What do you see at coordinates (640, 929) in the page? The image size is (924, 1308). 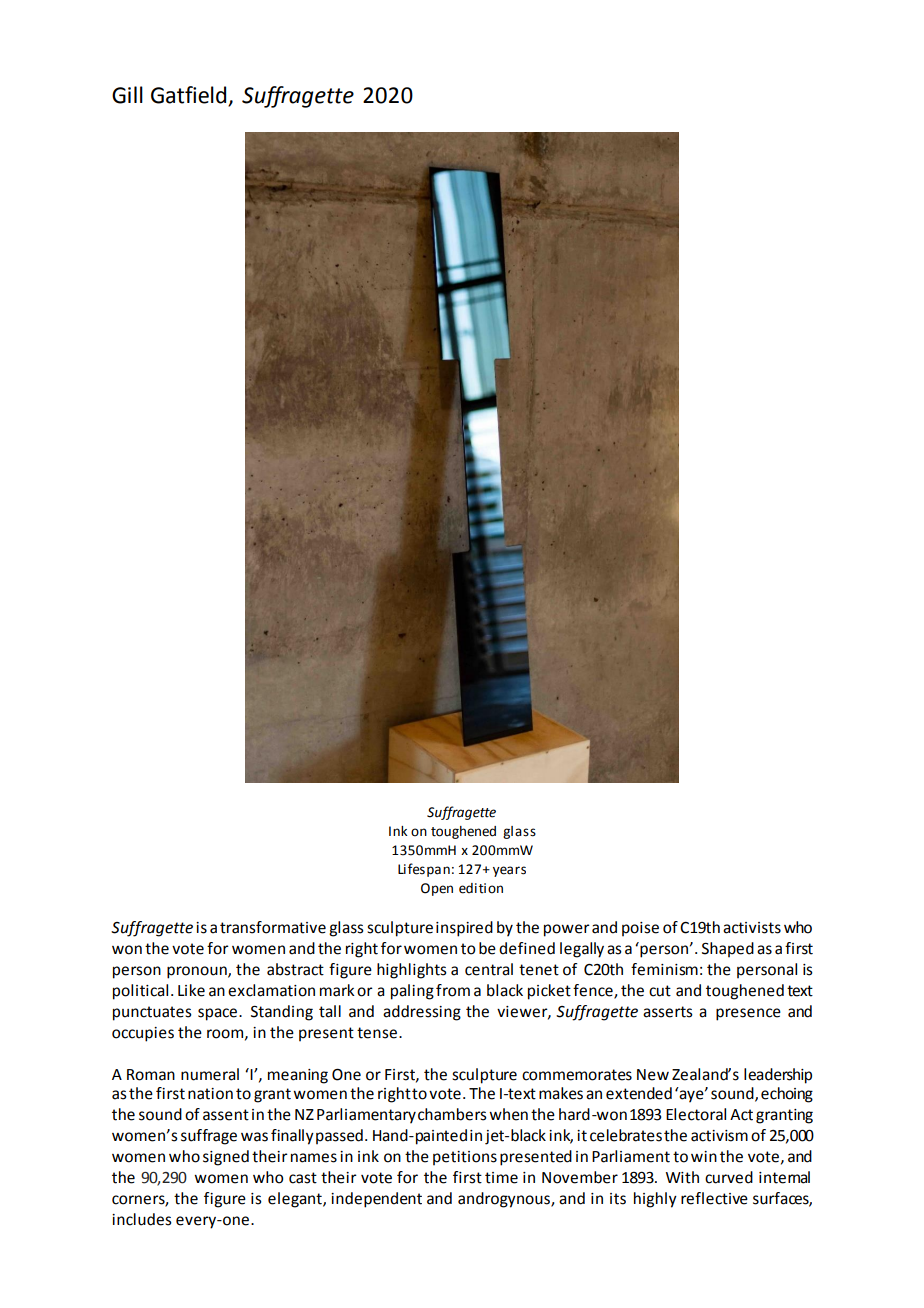 I see `poise` at bounding box center [640, 929].
